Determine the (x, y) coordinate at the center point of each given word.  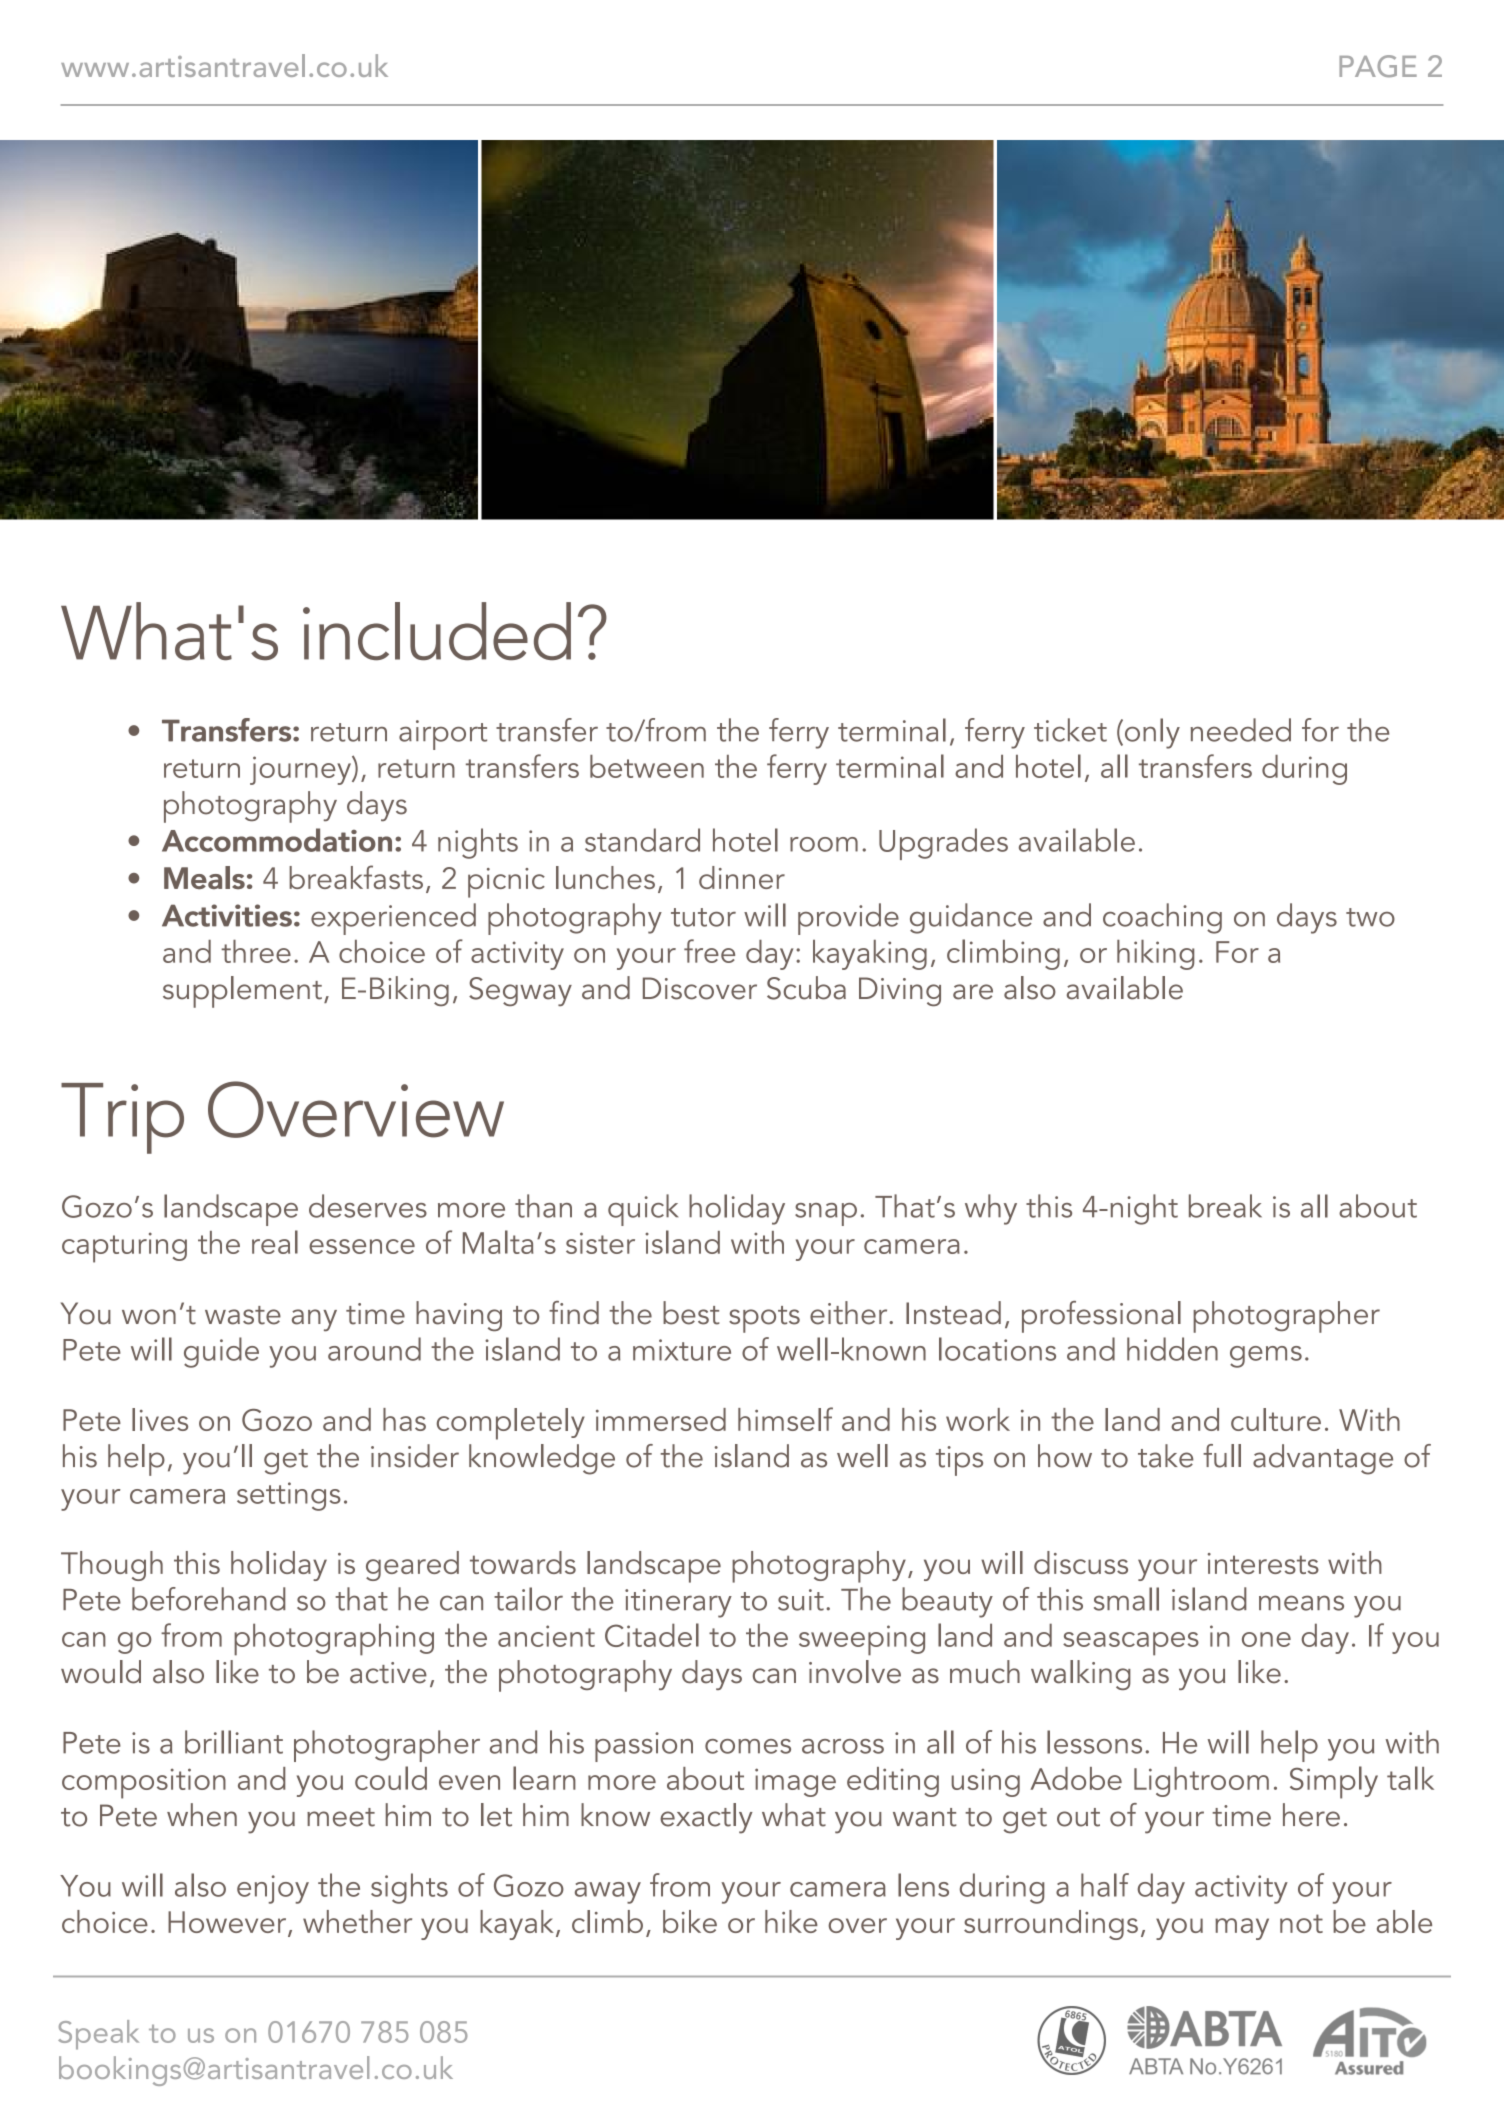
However (228, 1923)
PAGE (1378, 66)
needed (1241, 730)
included (437, 631)
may (1242, 1929)
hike (791, 1921)
